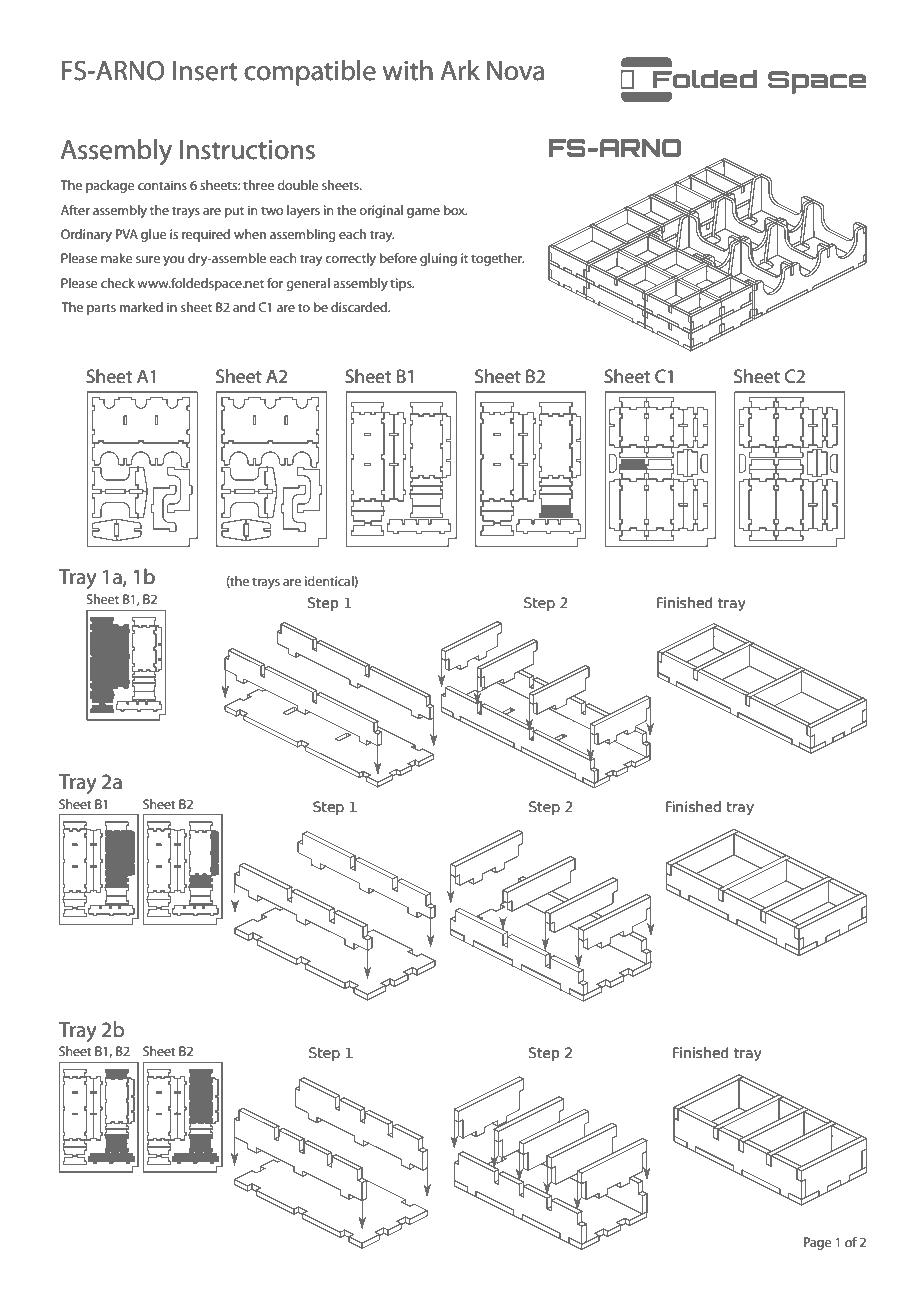 Image resolution: width=924 pixels, height=1308 pixels. Describe the element at coordinates (515, 71) in the image. I see `Nova` at that location.
